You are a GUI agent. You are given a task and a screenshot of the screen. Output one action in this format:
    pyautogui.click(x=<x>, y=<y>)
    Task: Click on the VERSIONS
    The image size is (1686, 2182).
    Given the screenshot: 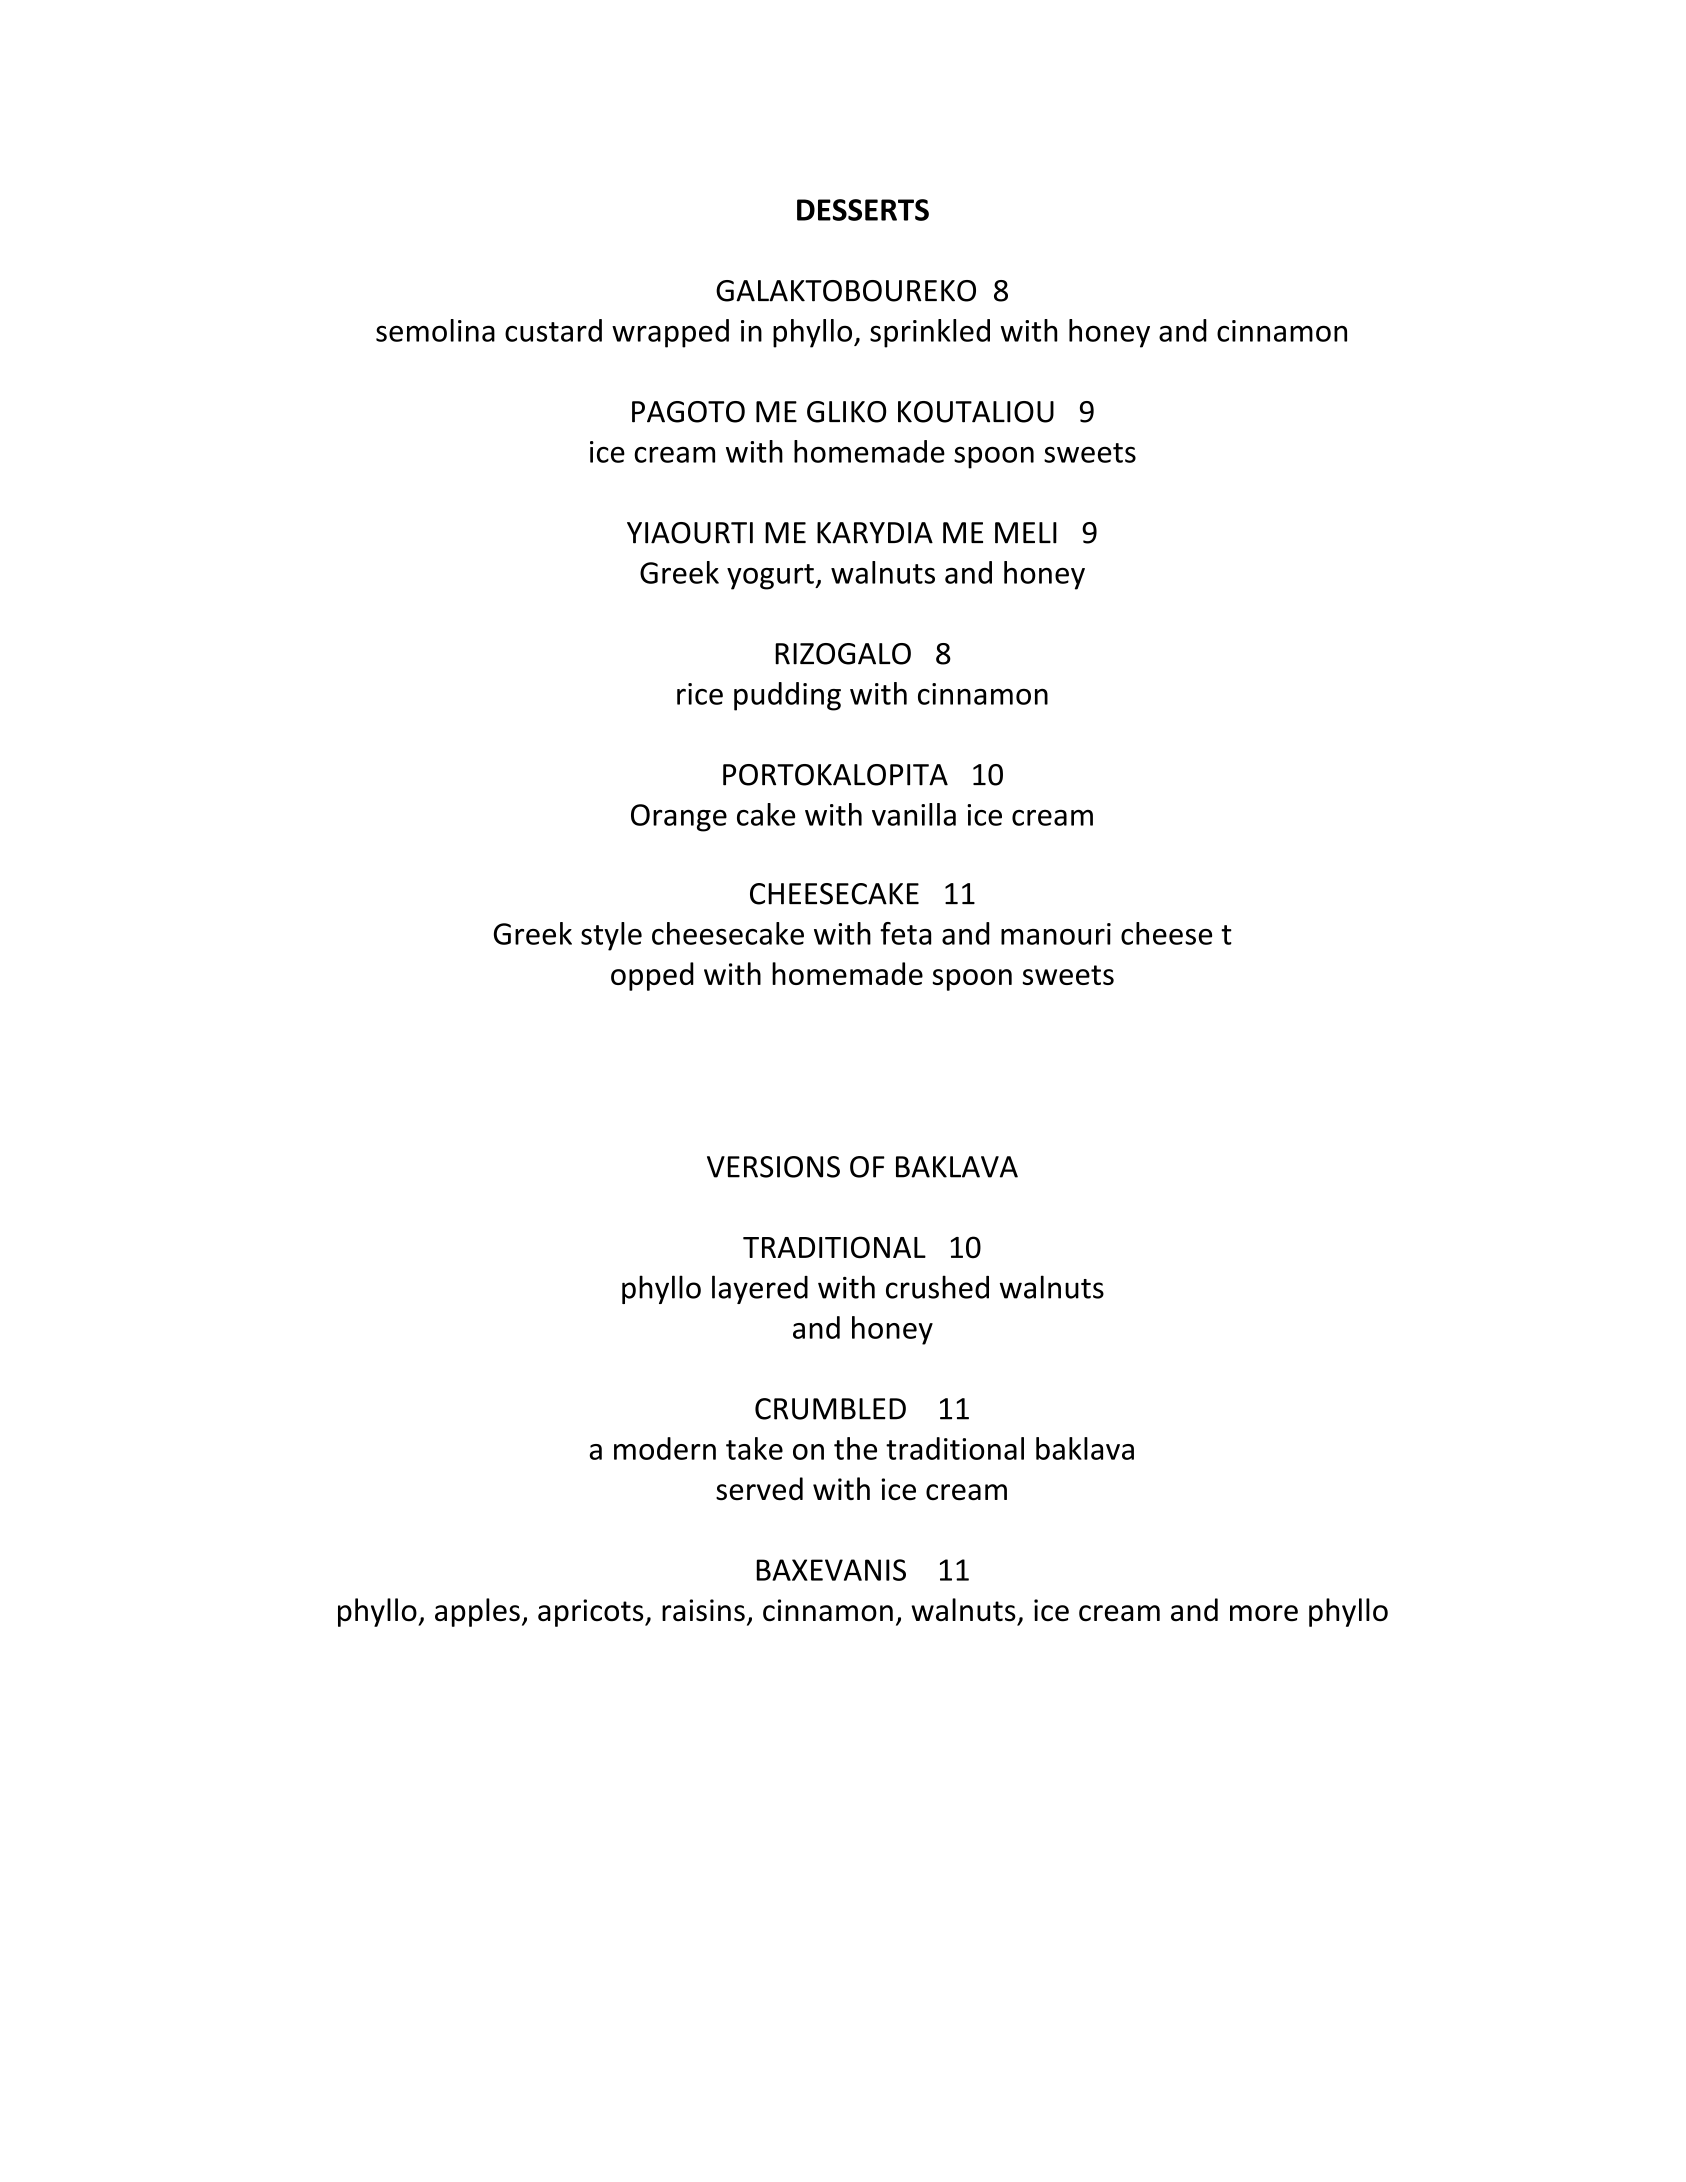 What is the action you would take?
    pyautogui.click(x=773, y=1167)
